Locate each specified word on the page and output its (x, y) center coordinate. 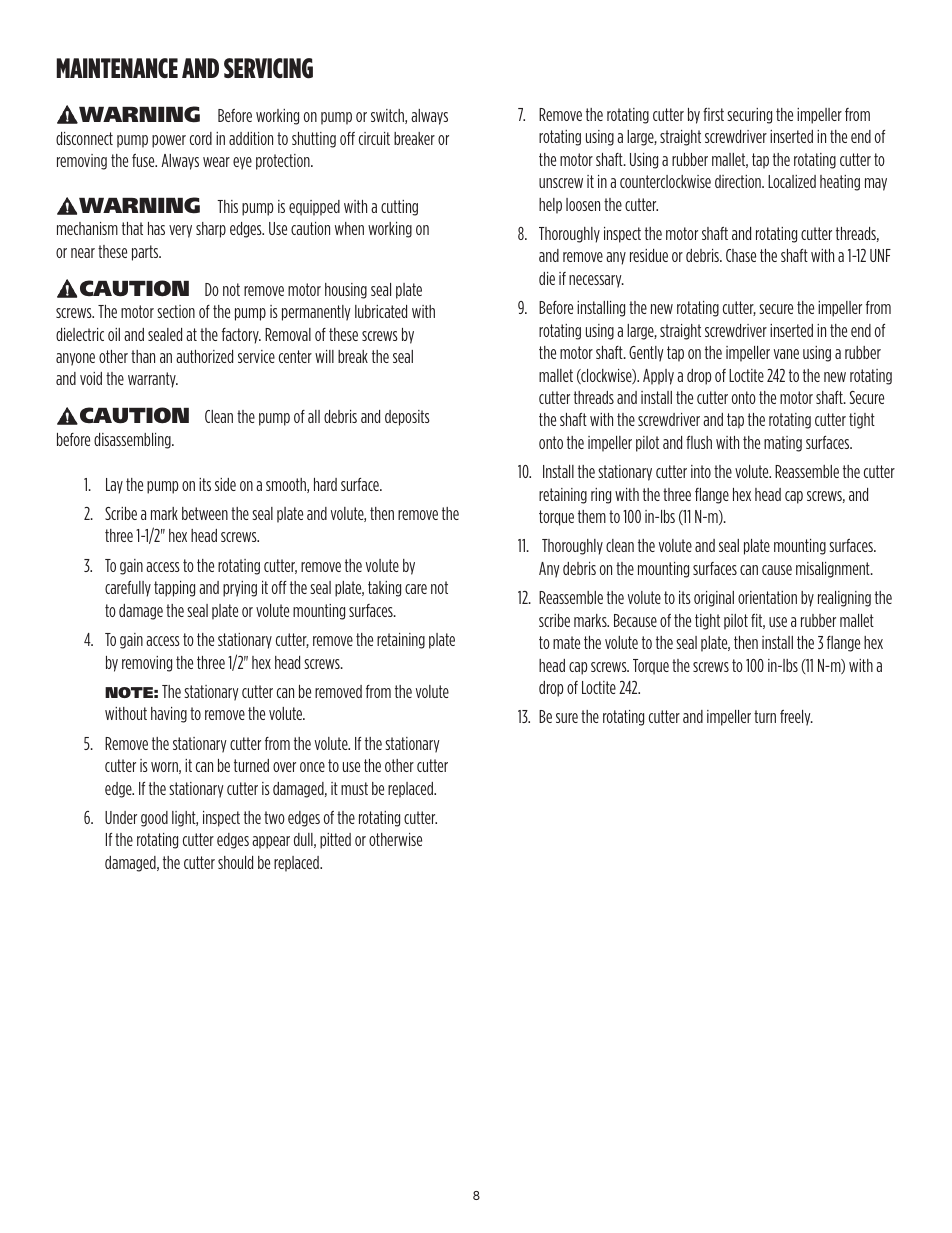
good (154, 819)
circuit (374, 138)
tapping (174, 589)
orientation (767, 597)
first (713, 114)
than (143, 356)
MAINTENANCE (117, 68)
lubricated (381, 311)
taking (384, 589)
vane (786, 354)
